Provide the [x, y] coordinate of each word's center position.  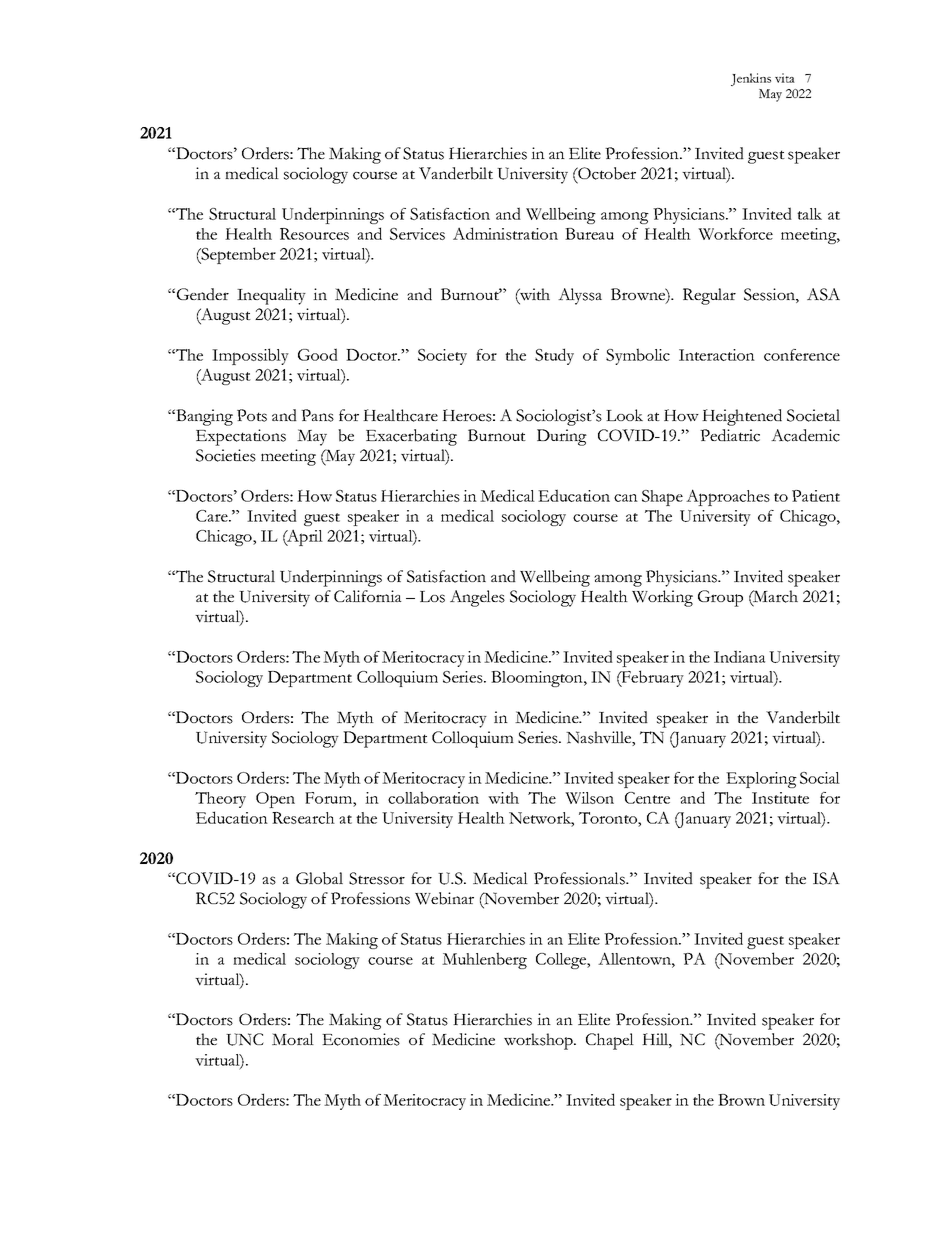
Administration [505, 233]
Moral [293, 1039]
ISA [826, 878]
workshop [539, 1041]
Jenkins [751, 79]
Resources [314, 234]
